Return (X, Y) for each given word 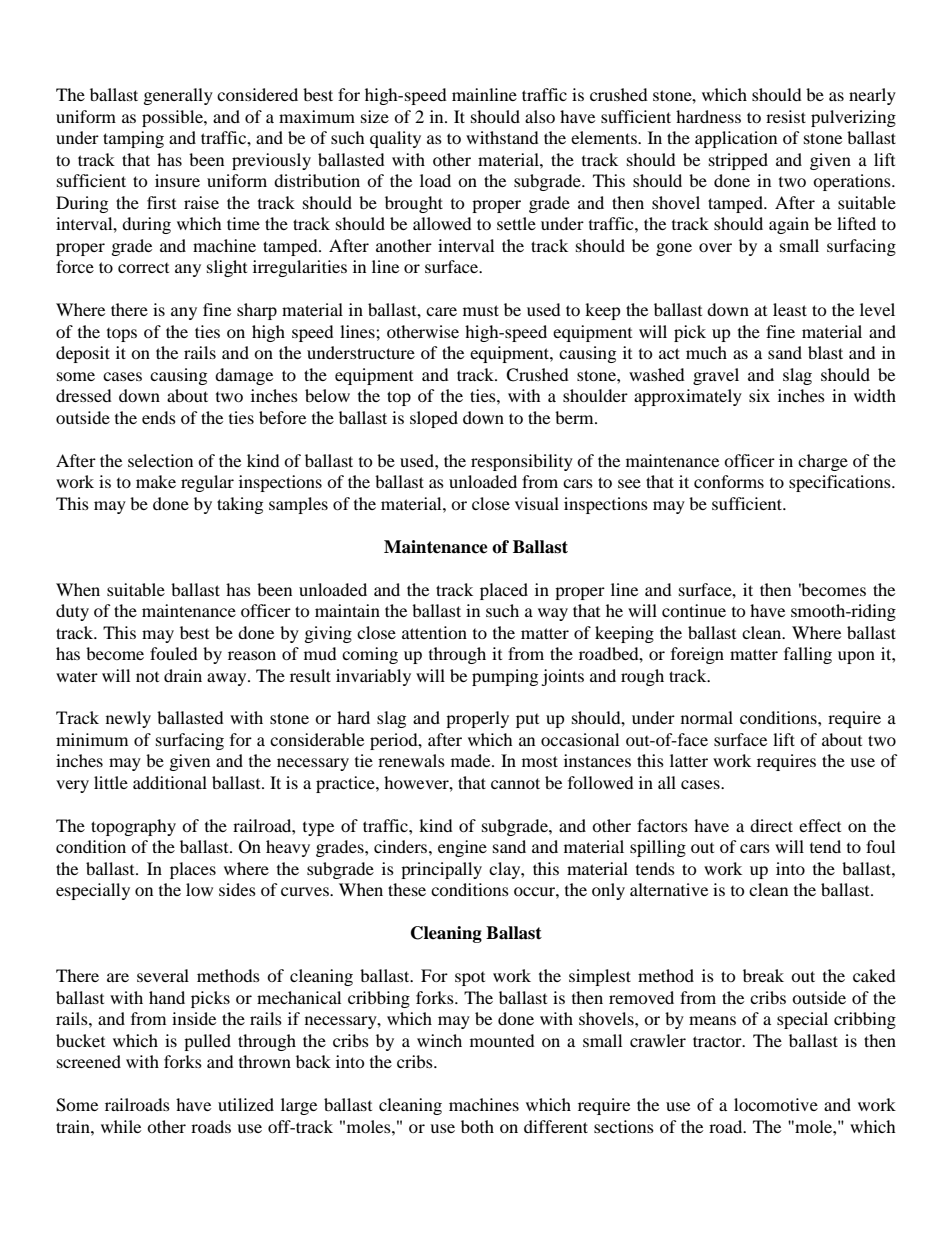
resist (786, 116)
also (540, 116)
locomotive (776, 1104)
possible (173, 118)
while (121, 1126)
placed (504, 591)
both (477, 1126)
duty (72, 612)
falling (808, 655)
